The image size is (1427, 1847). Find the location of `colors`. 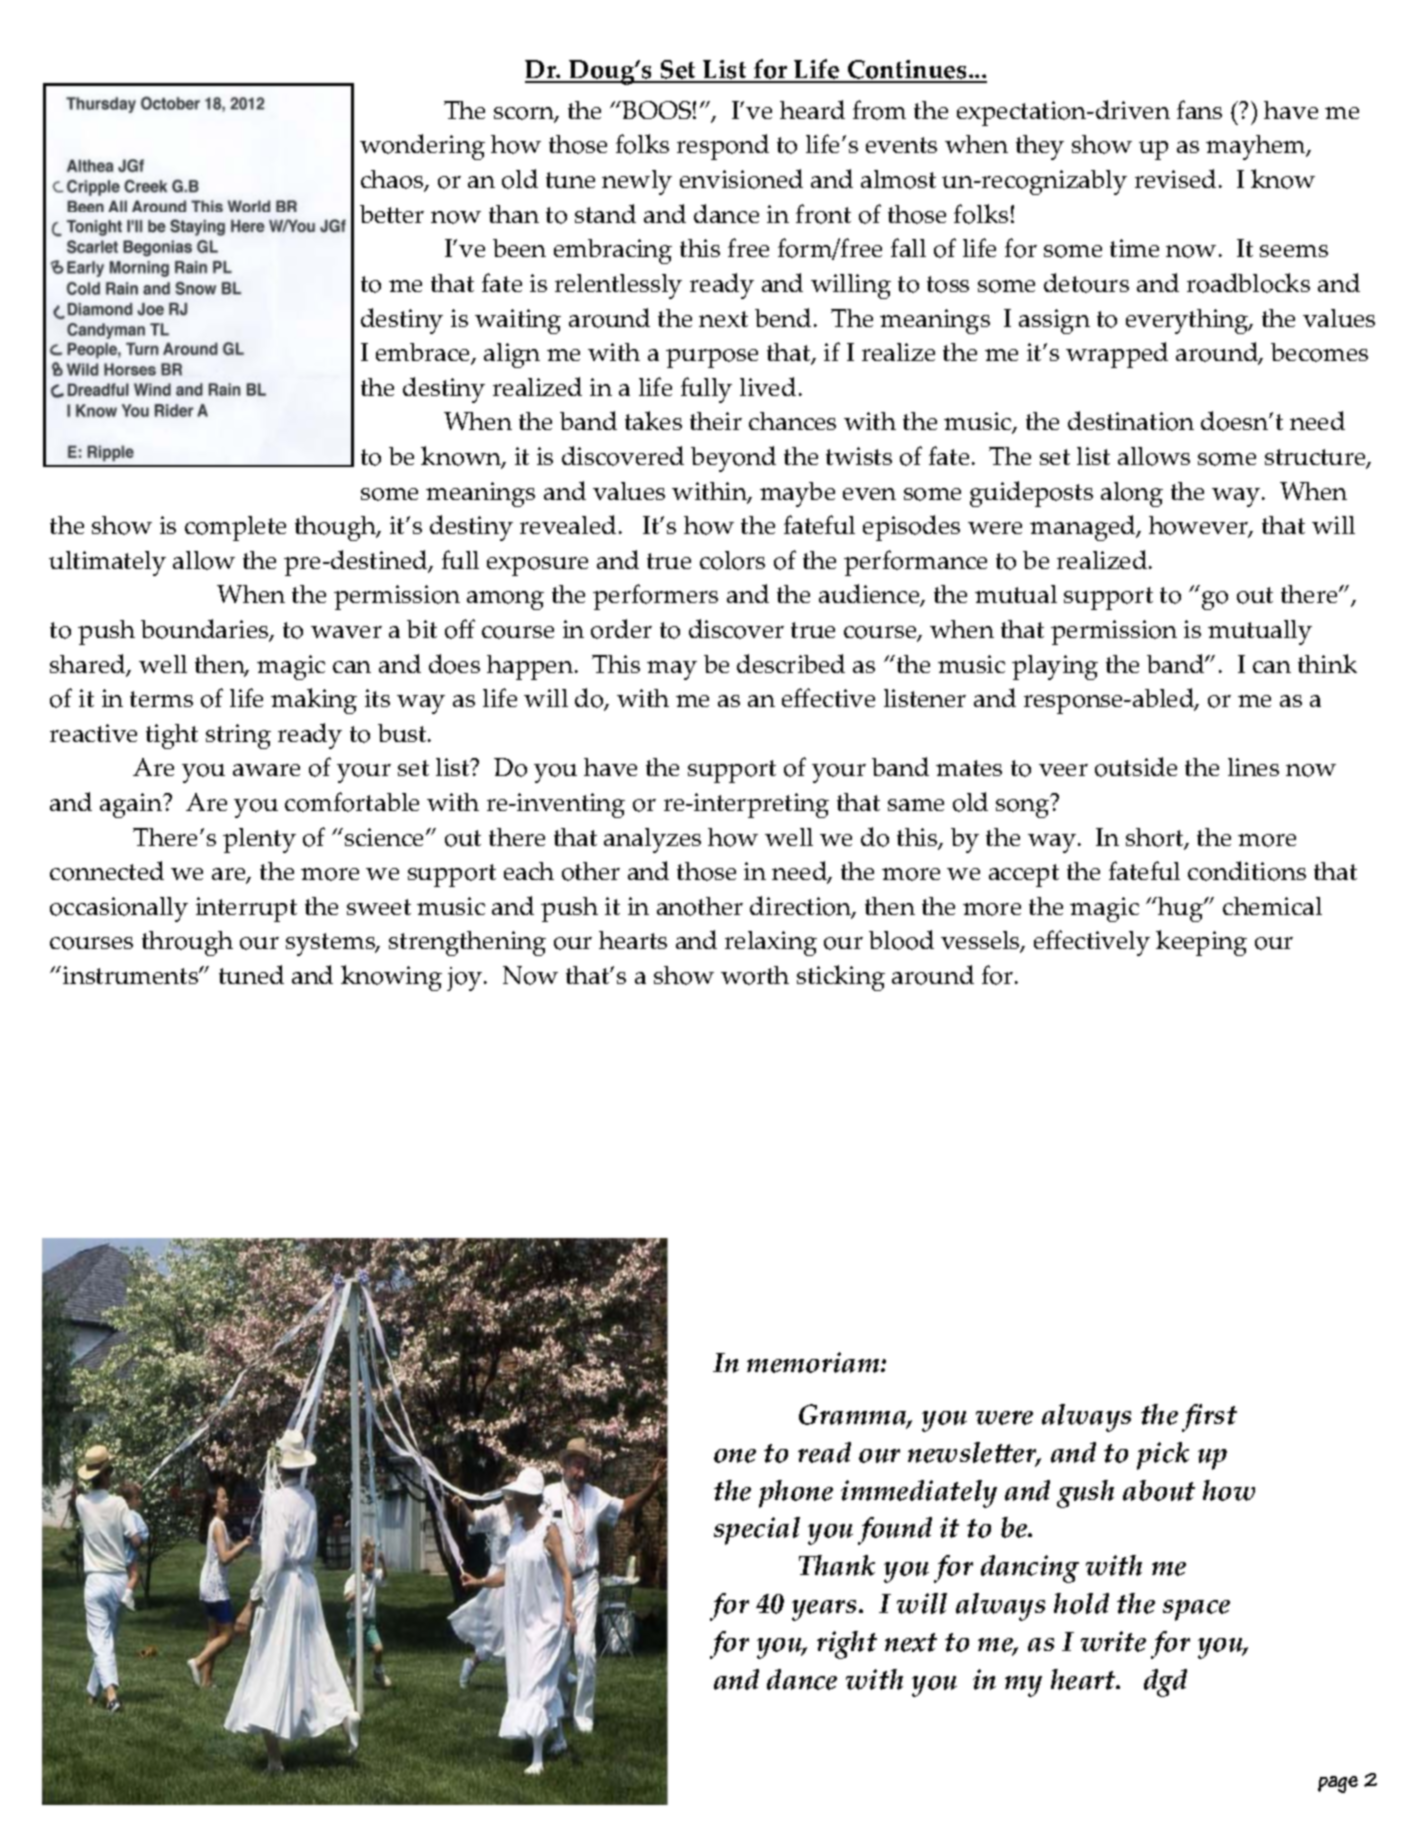

colors is located at coordinates (732, 560).
